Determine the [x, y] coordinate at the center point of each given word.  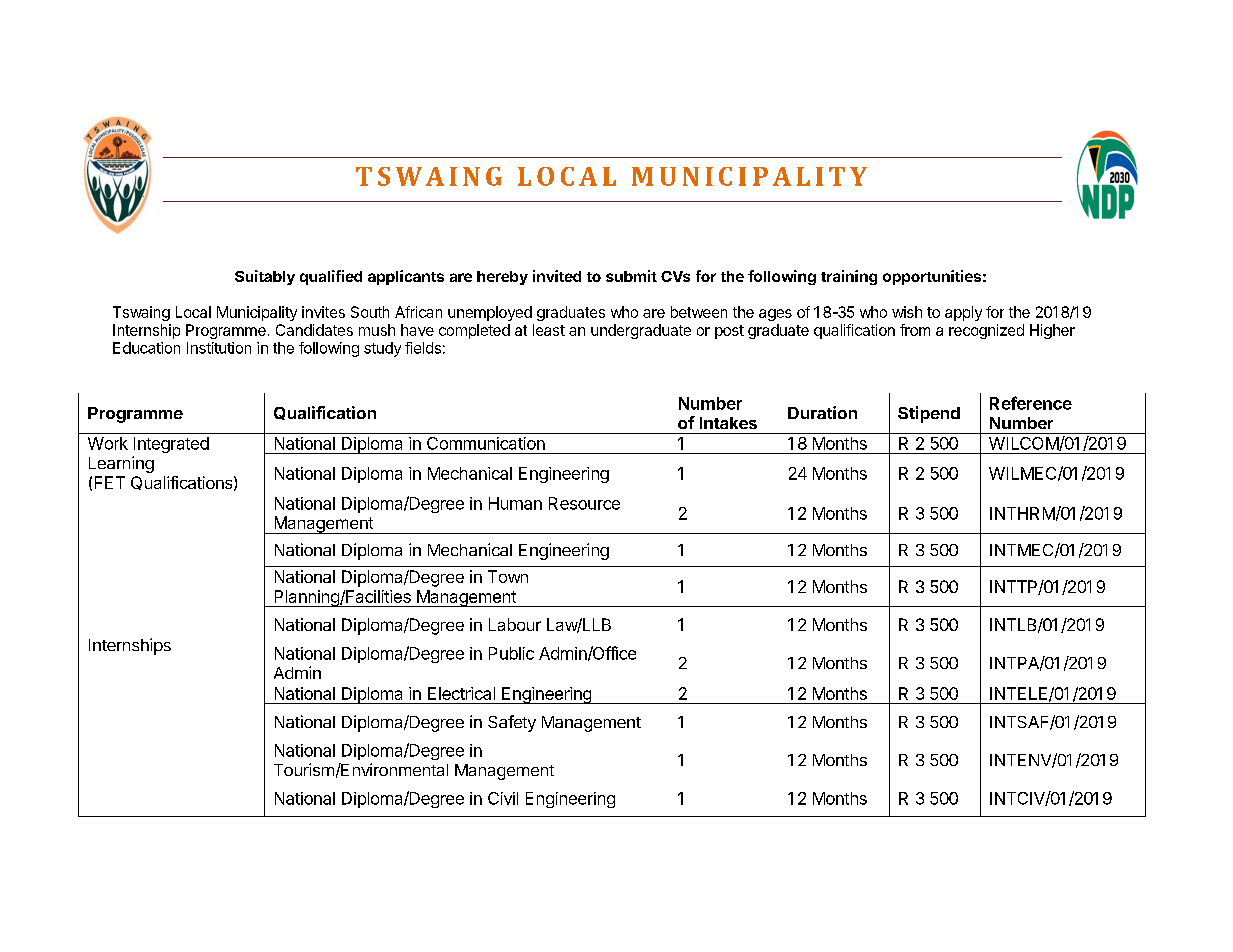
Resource [584, 503]
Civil [503, 798]
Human [515, 503]
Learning [121, 464]
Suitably [265, 277]
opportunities [932, 277]
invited [557, 276]
